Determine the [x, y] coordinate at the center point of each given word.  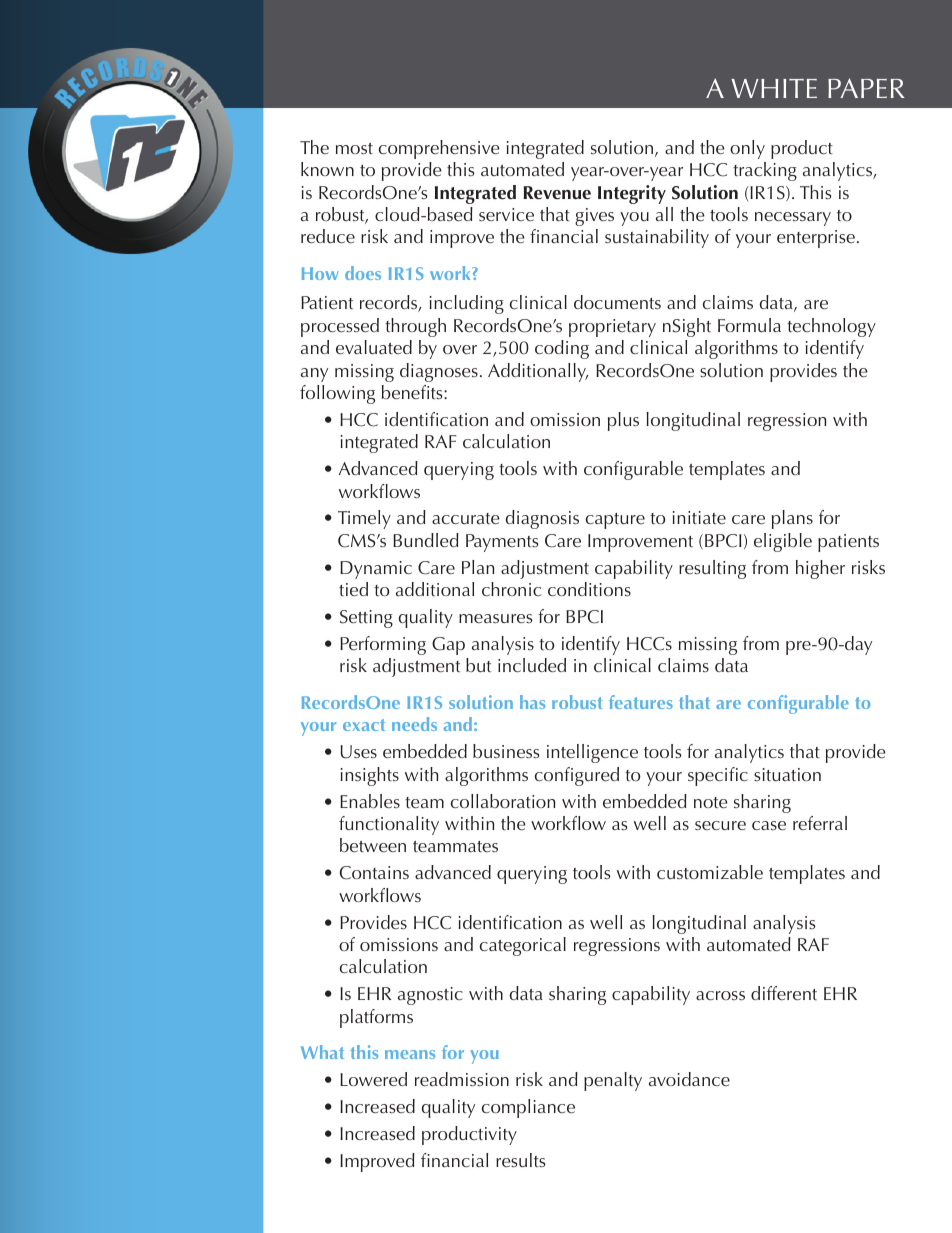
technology [831, 327]
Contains [374, 873]
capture [615, 521]
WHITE [774, 88]
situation [787, 774]
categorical [523, 946]
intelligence [592, 753]
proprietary [612, 328]
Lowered [373, 1079]
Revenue [557, 193]
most [354, 148]
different [784, 993]
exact [364, 725]
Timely [364, 519]
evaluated [374, 347]
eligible [783, 542]
